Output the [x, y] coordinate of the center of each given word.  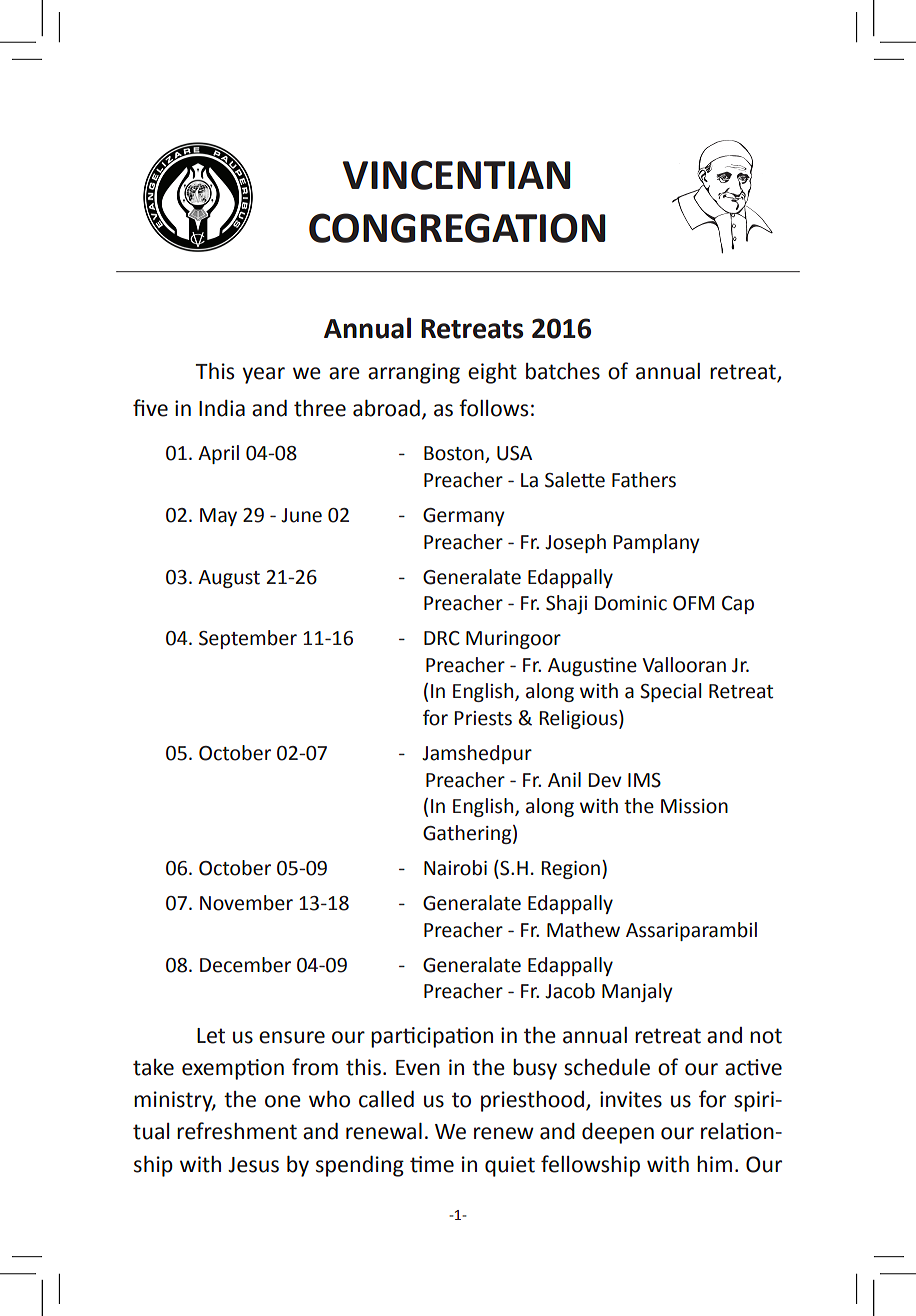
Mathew [583, 930]
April [218, 454]
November [246, 903]
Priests [483, 718]
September [248, 639]
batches [563, 371]
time [432, 1164]
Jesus [253, 1165]
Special [670, 692]
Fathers [644, 480]
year [263, 375]
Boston [455, 454]
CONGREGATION [457, 228]
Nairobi [455, 868]
